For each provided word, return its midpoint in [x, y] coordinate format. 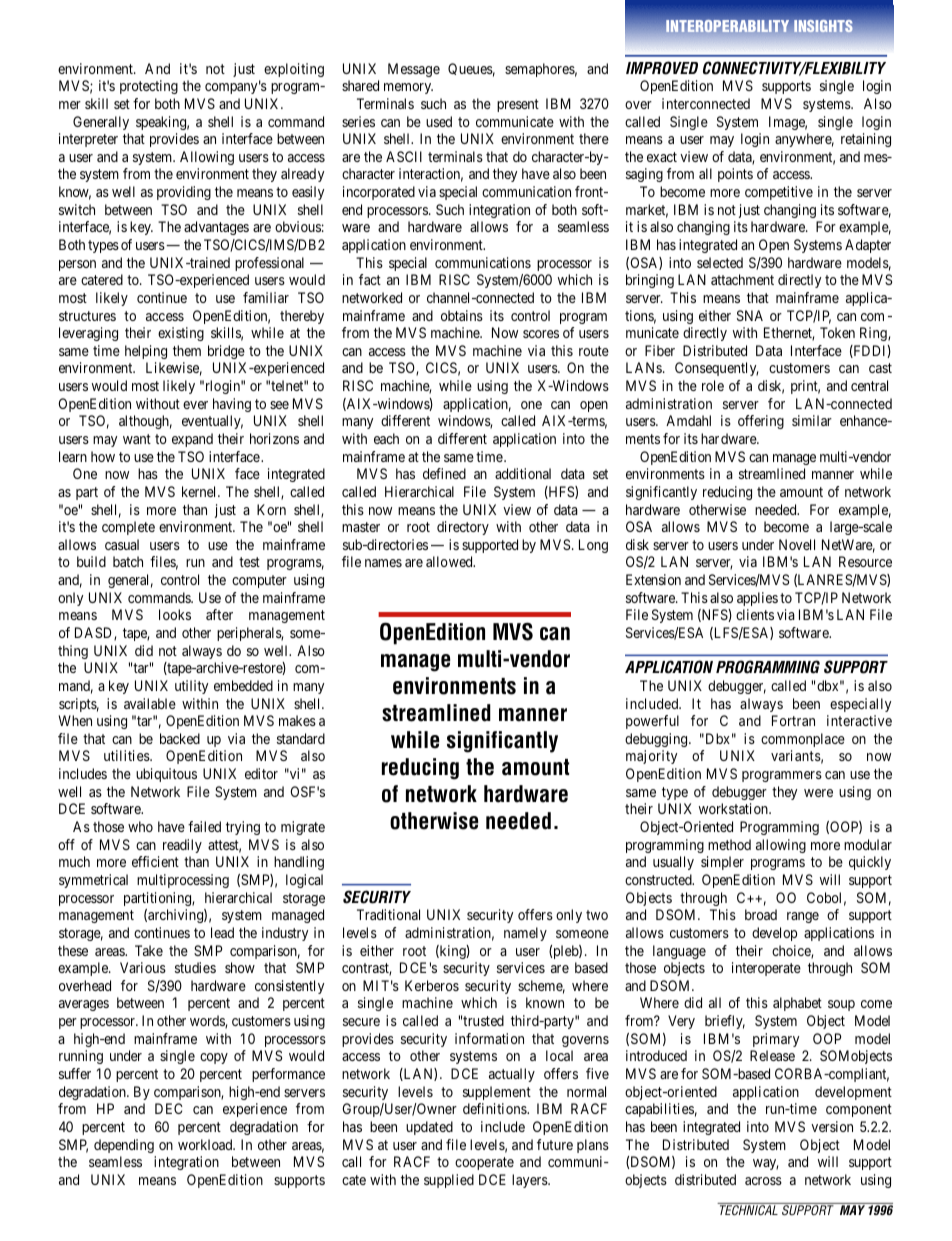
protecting [149, 87]
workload [206, 1144]
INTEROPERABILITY [727, 26]
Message [414, 70]
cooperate [484, 1163]
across [763, 1181]
